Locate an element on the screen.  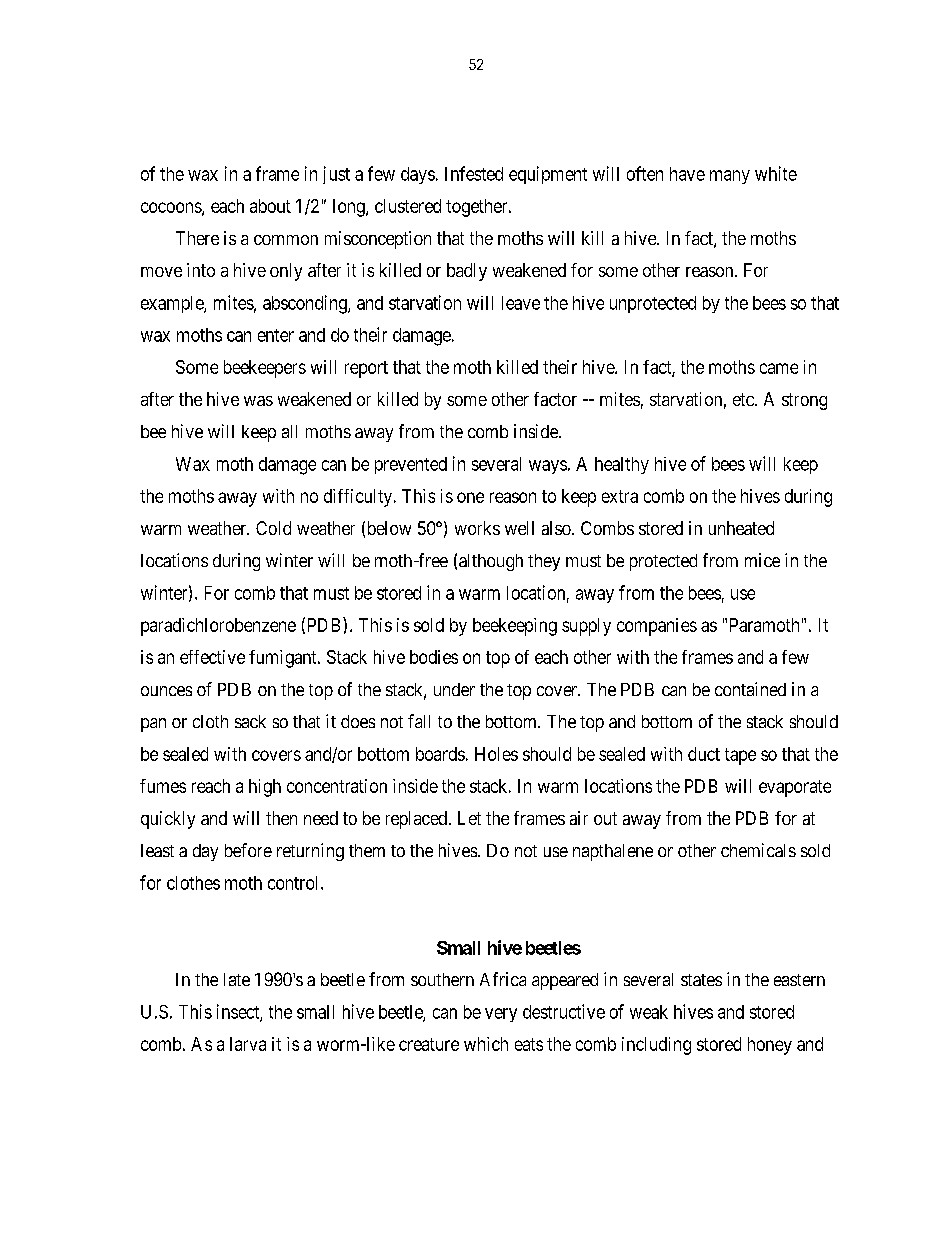
together is located at coordinates (478, 208).
